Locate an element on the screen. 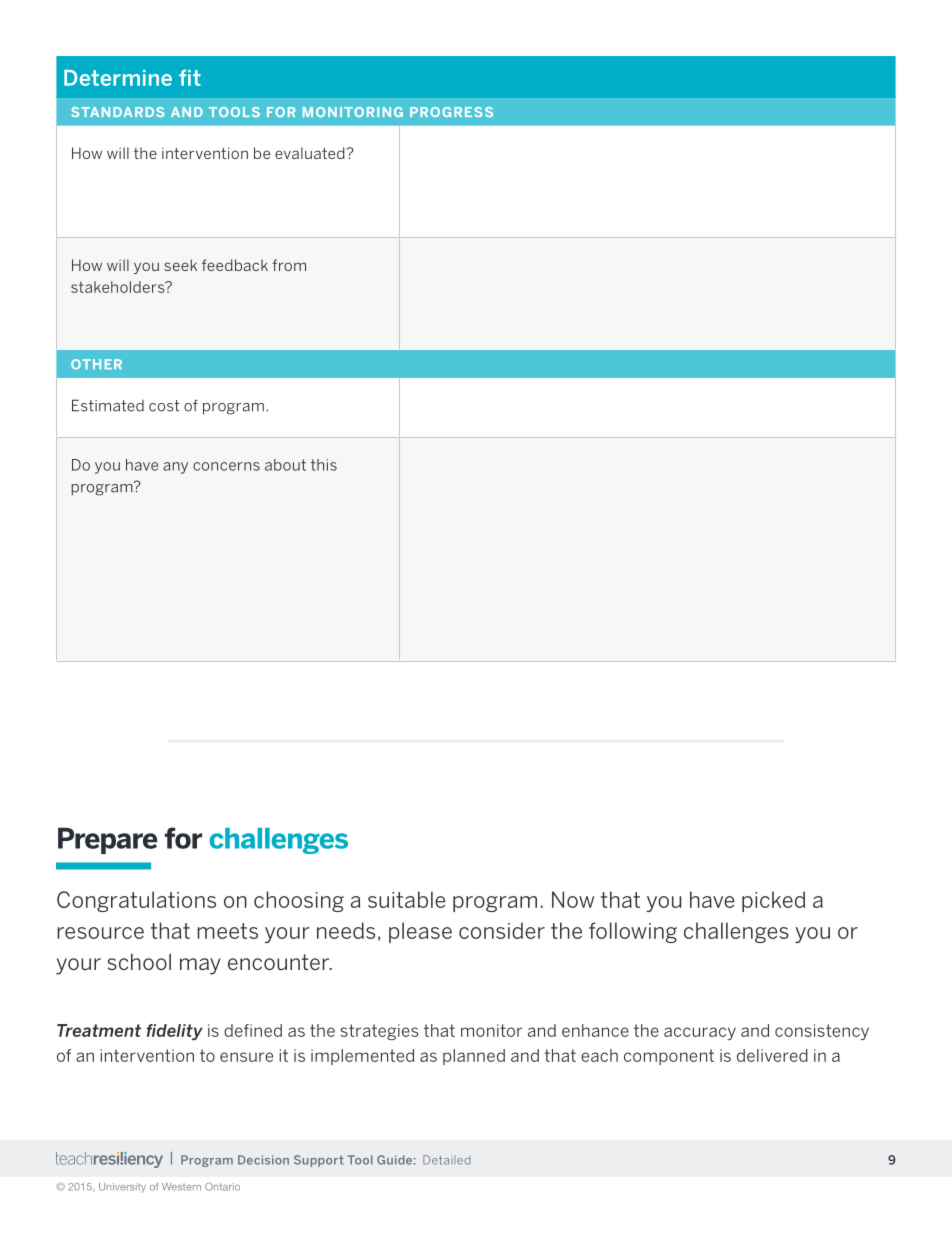 The height and width of the screenshot is (1233, 952). evaluated is located at coordinates (311, 153).
